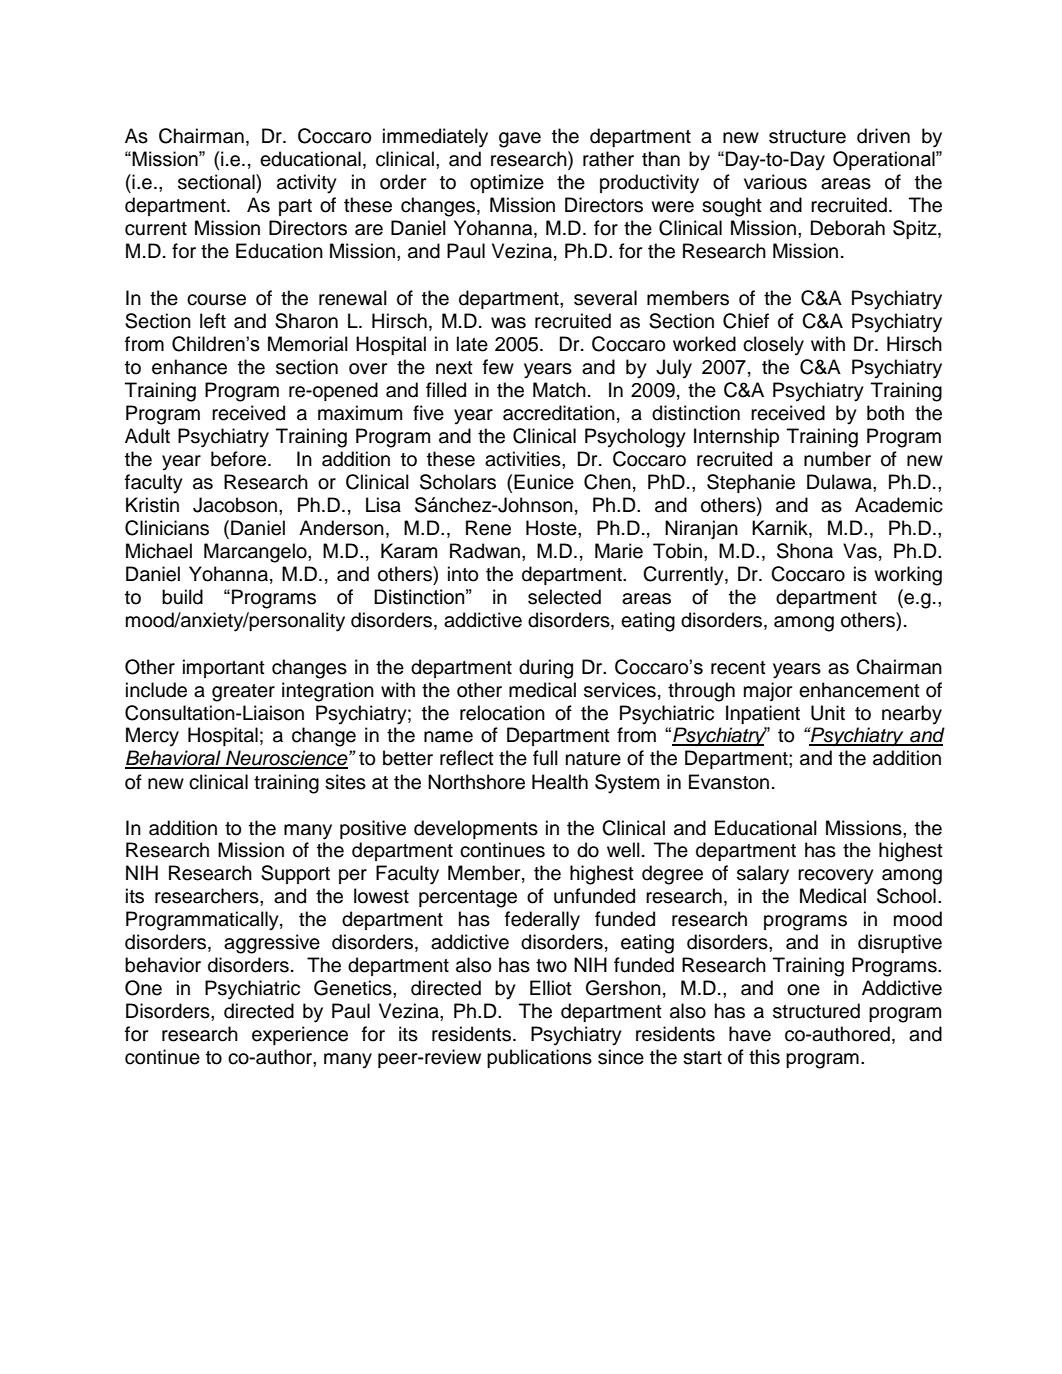 The height and width of the document is (1374, 1062). What do you see at coordinates (729, 782) in the document?
I see `Evanston` at bounding box center [729, 782].
